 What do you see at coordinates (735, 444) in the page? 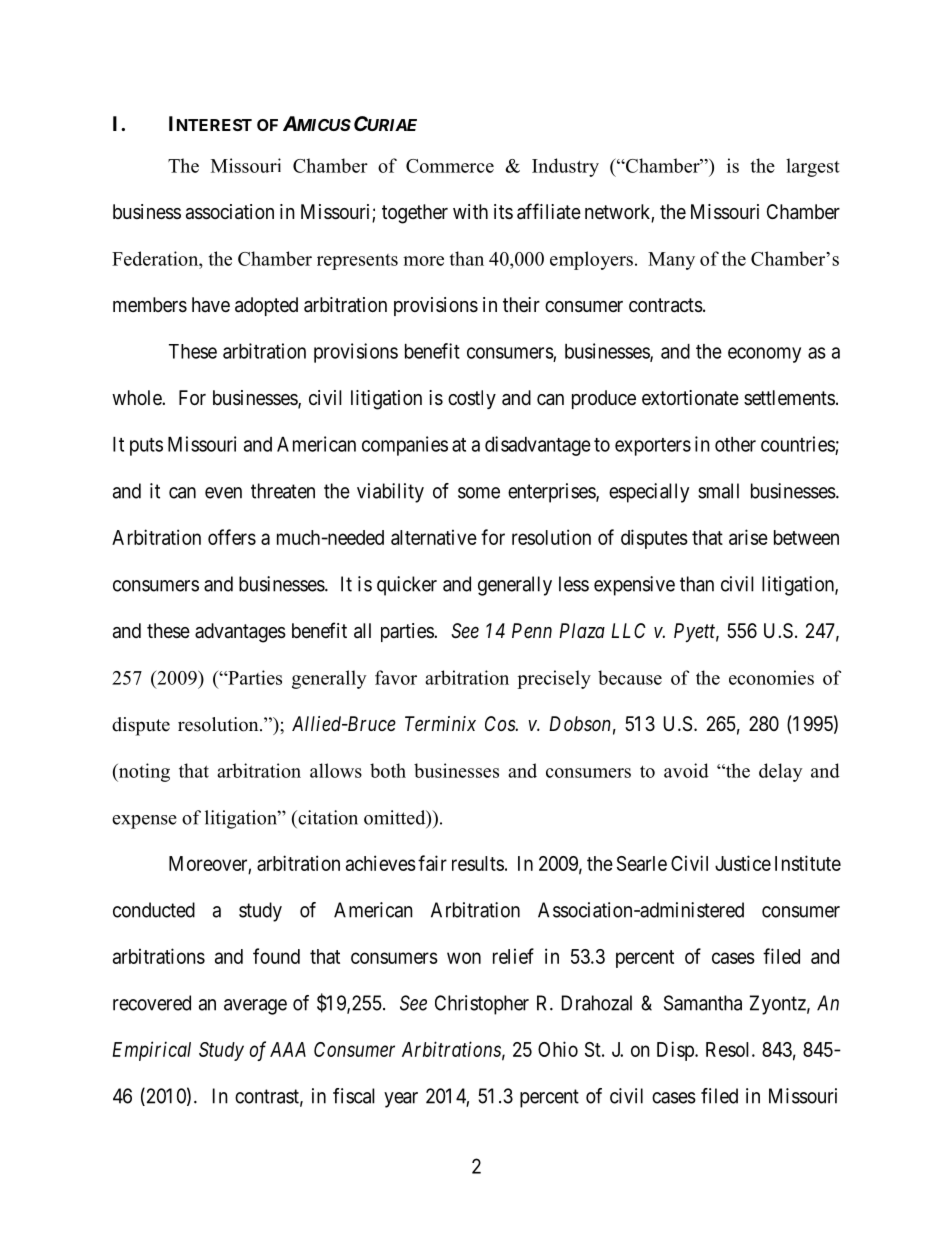
I see `other` at bounding box center [735, 444].
